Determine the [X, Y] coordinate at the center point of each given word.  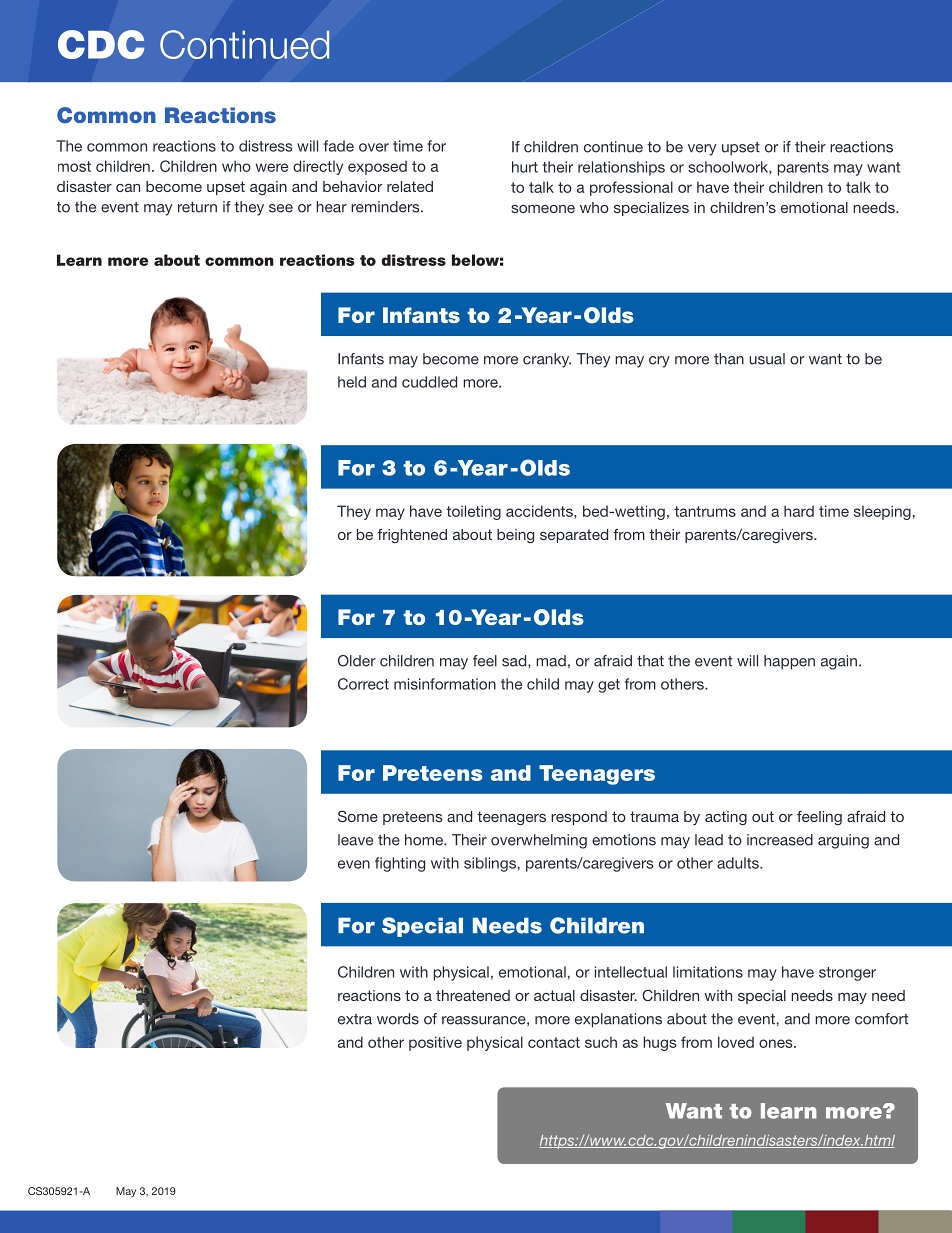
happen [789, 662]
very [702, 150]
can [128, 188]
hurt [525, 167]
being [515, 536]
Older [357, 661]
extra [355, 1019]
